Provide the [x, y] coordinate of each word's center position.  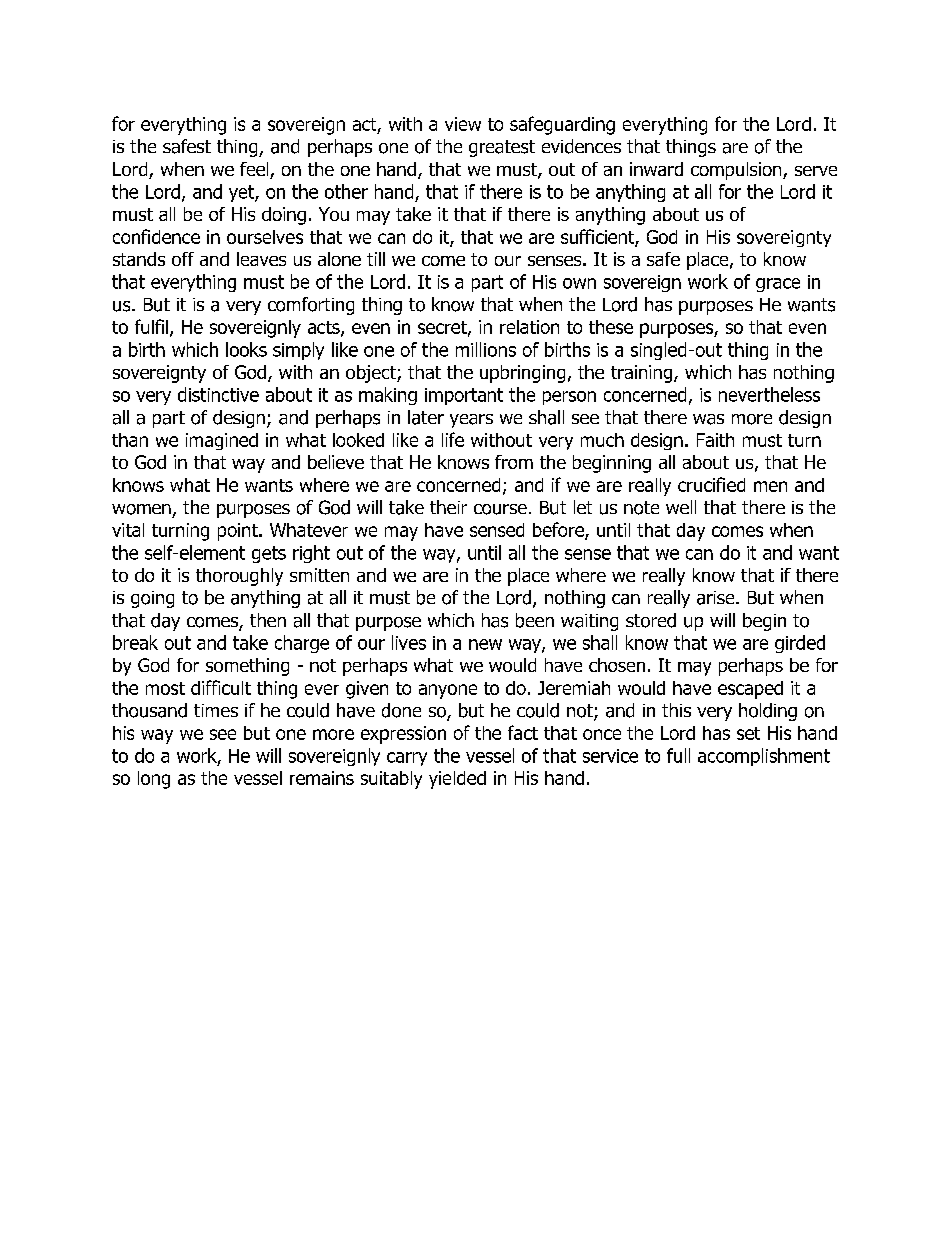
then [268, 620]
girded [800, 644]
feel [255, 170]
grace [778, 285]
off [183, 259]
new [485, 644]
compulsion [737, 171]
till [376, 259]
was [708, 419]
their [448, 507]
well [681, 507]
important [464, 396]
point [239, 532]
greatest [502, 148]
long [154, 780]
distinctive [218, 394]
